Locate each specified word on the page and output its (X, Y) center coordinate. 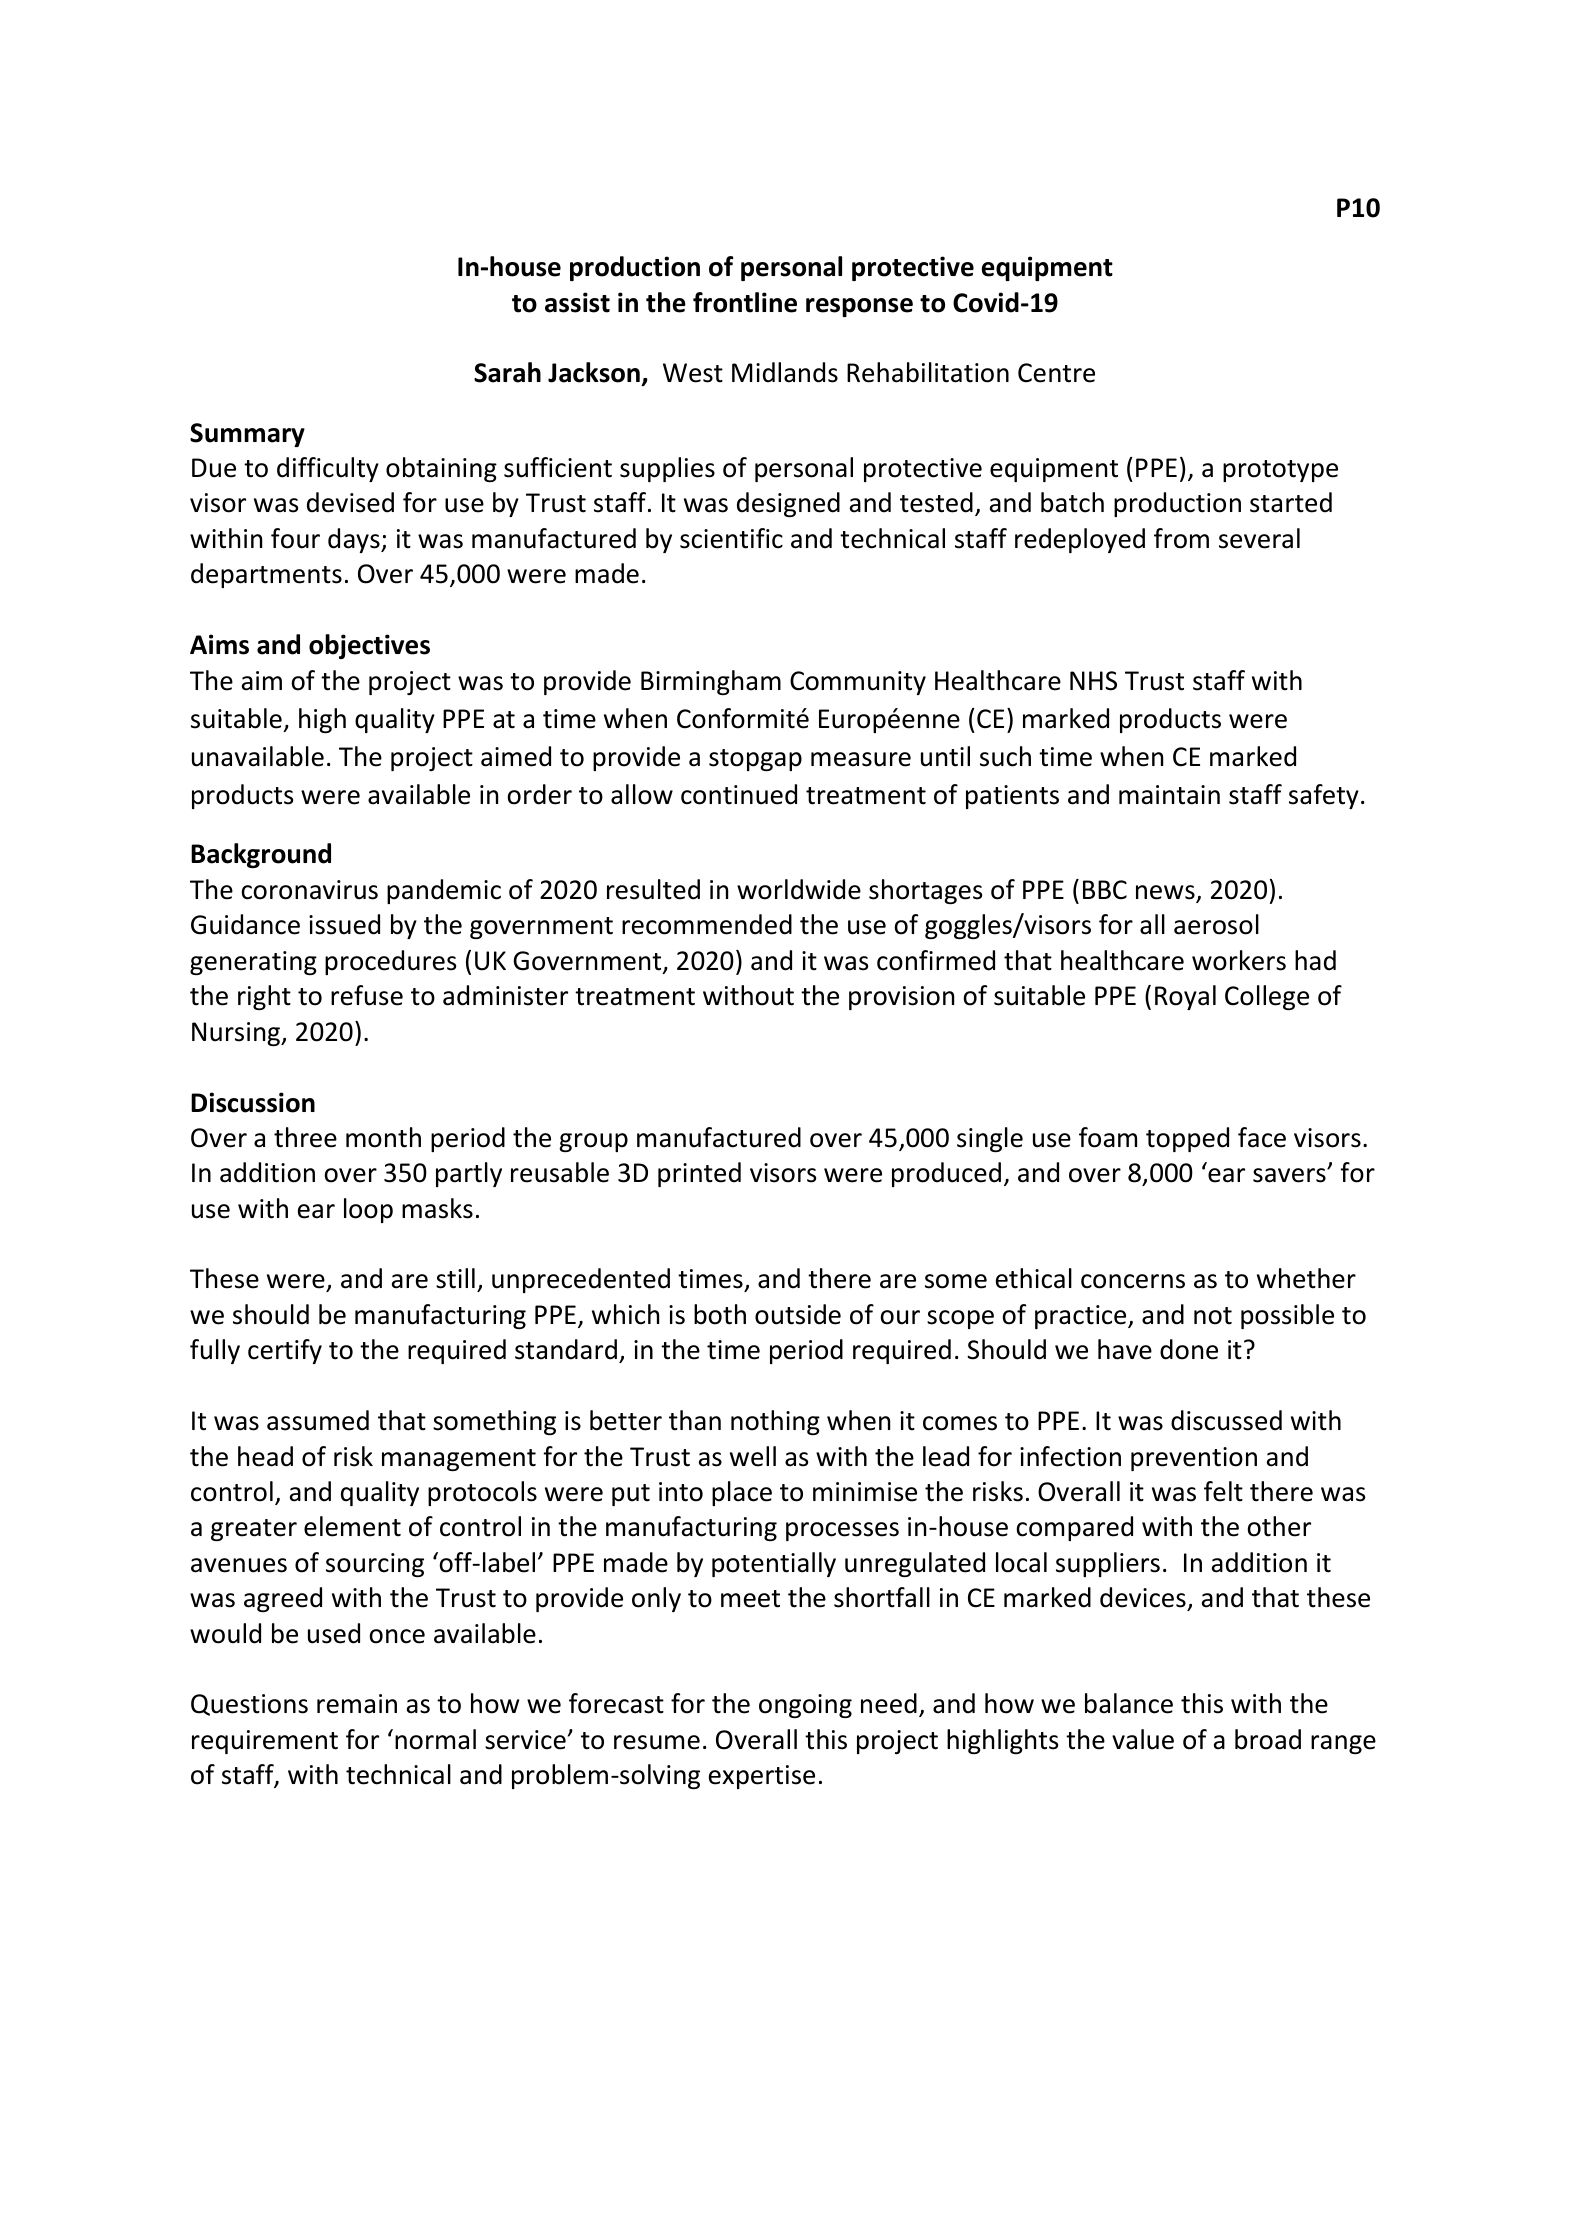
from (1181, 538)
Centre (1056, 373)
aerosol (1216, 924)
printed (699, 1174)
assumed (318, 1420)
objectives (369, 646)
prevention (1194, 1459)
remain (357, 1704)
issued (344, 924)
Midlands (785, 372)
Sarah (507, 372)
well (753, 1456)
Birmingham (711, 682)
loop (368, 1210)
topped (1187, 1139)
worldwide (799, 889)
